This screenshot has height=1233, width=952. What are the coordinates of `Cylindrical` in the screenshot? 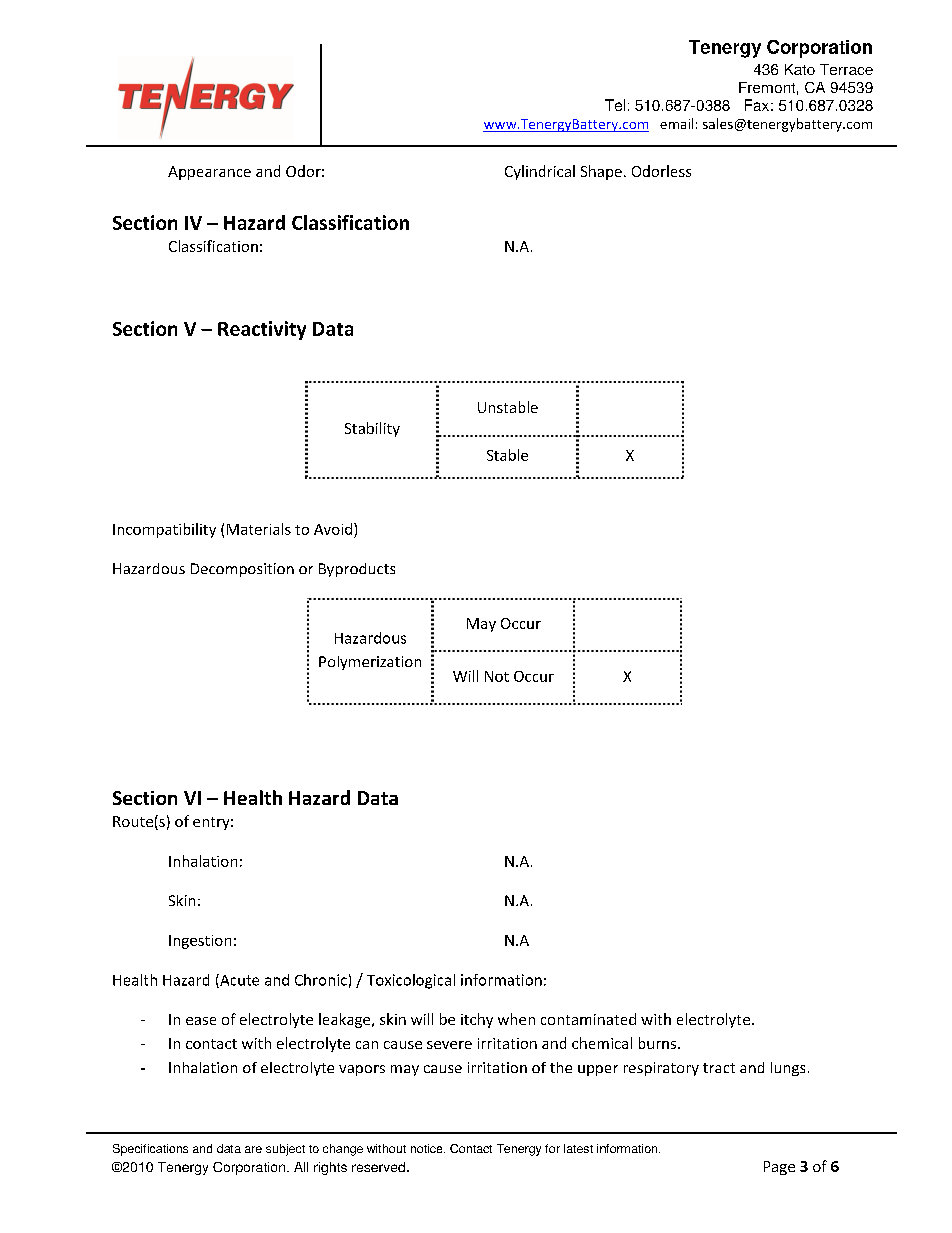 It's located at (540, 172).
